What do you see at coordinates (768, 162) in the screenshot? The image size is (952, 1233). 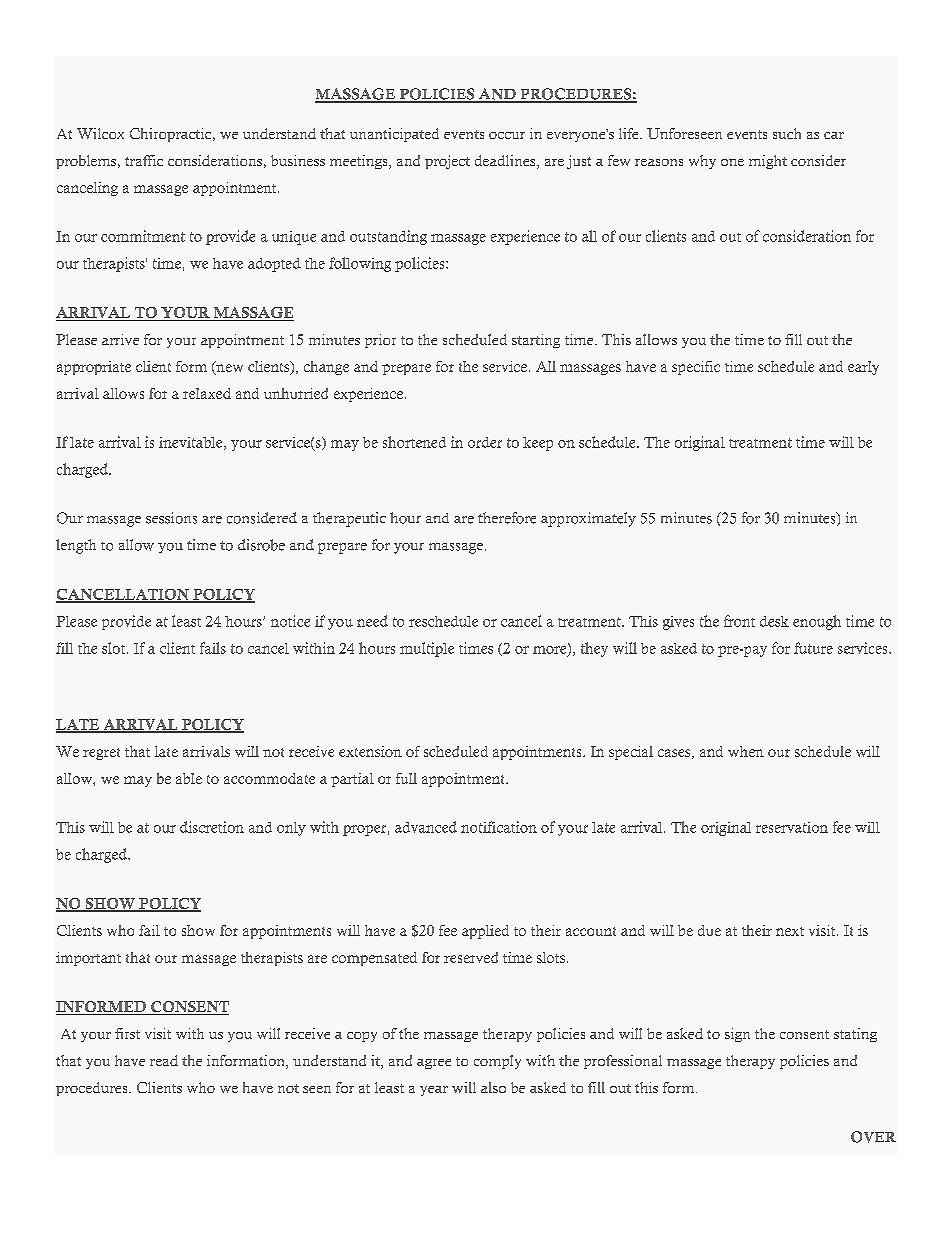 I see `might` at bounding box center [768, 162].
